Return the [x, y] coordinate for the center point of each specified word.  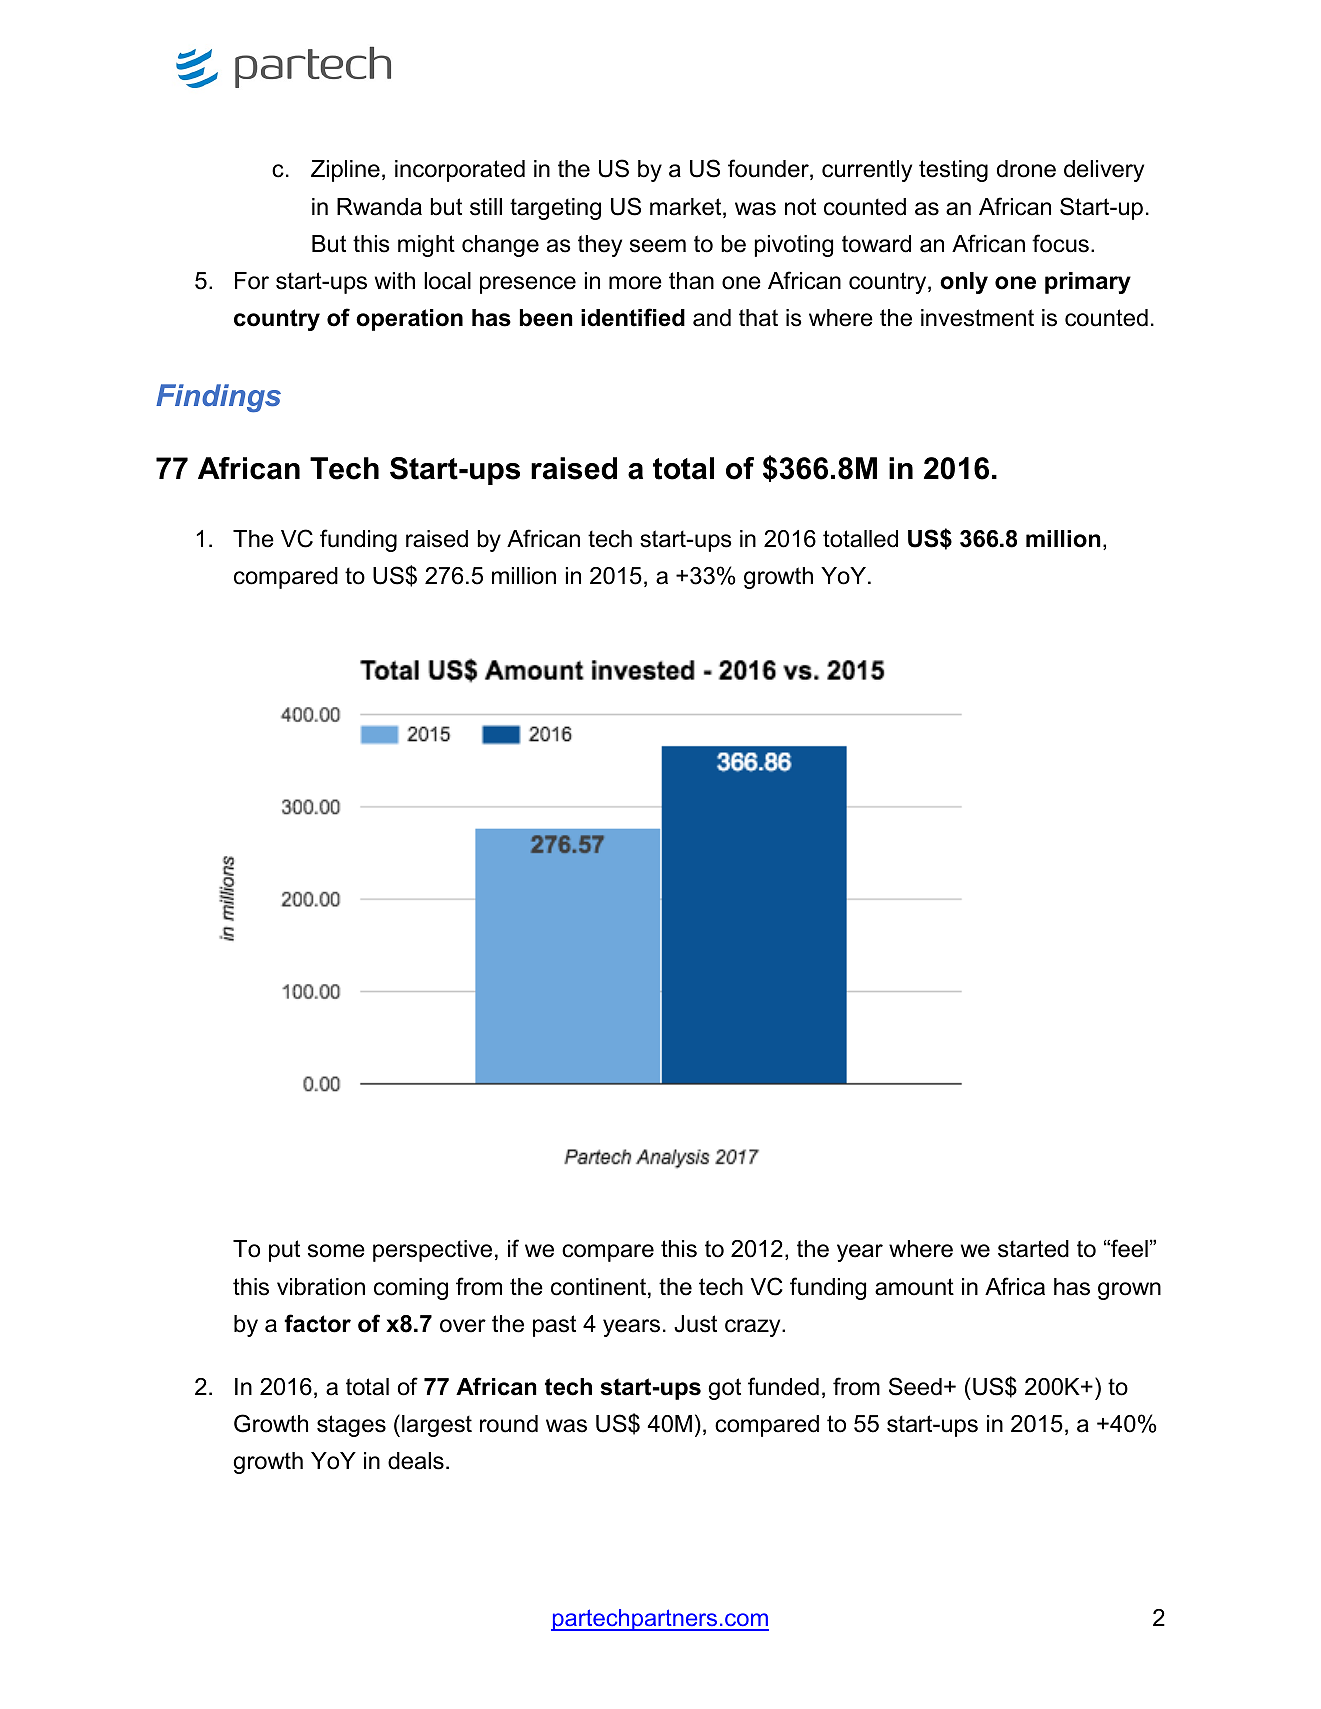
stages [351, 1426]
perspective [432, 1251]
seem [658, 246]
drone [1026, 169]
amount [914, 1287]
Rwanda [379, 207]
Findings [218, 398]
